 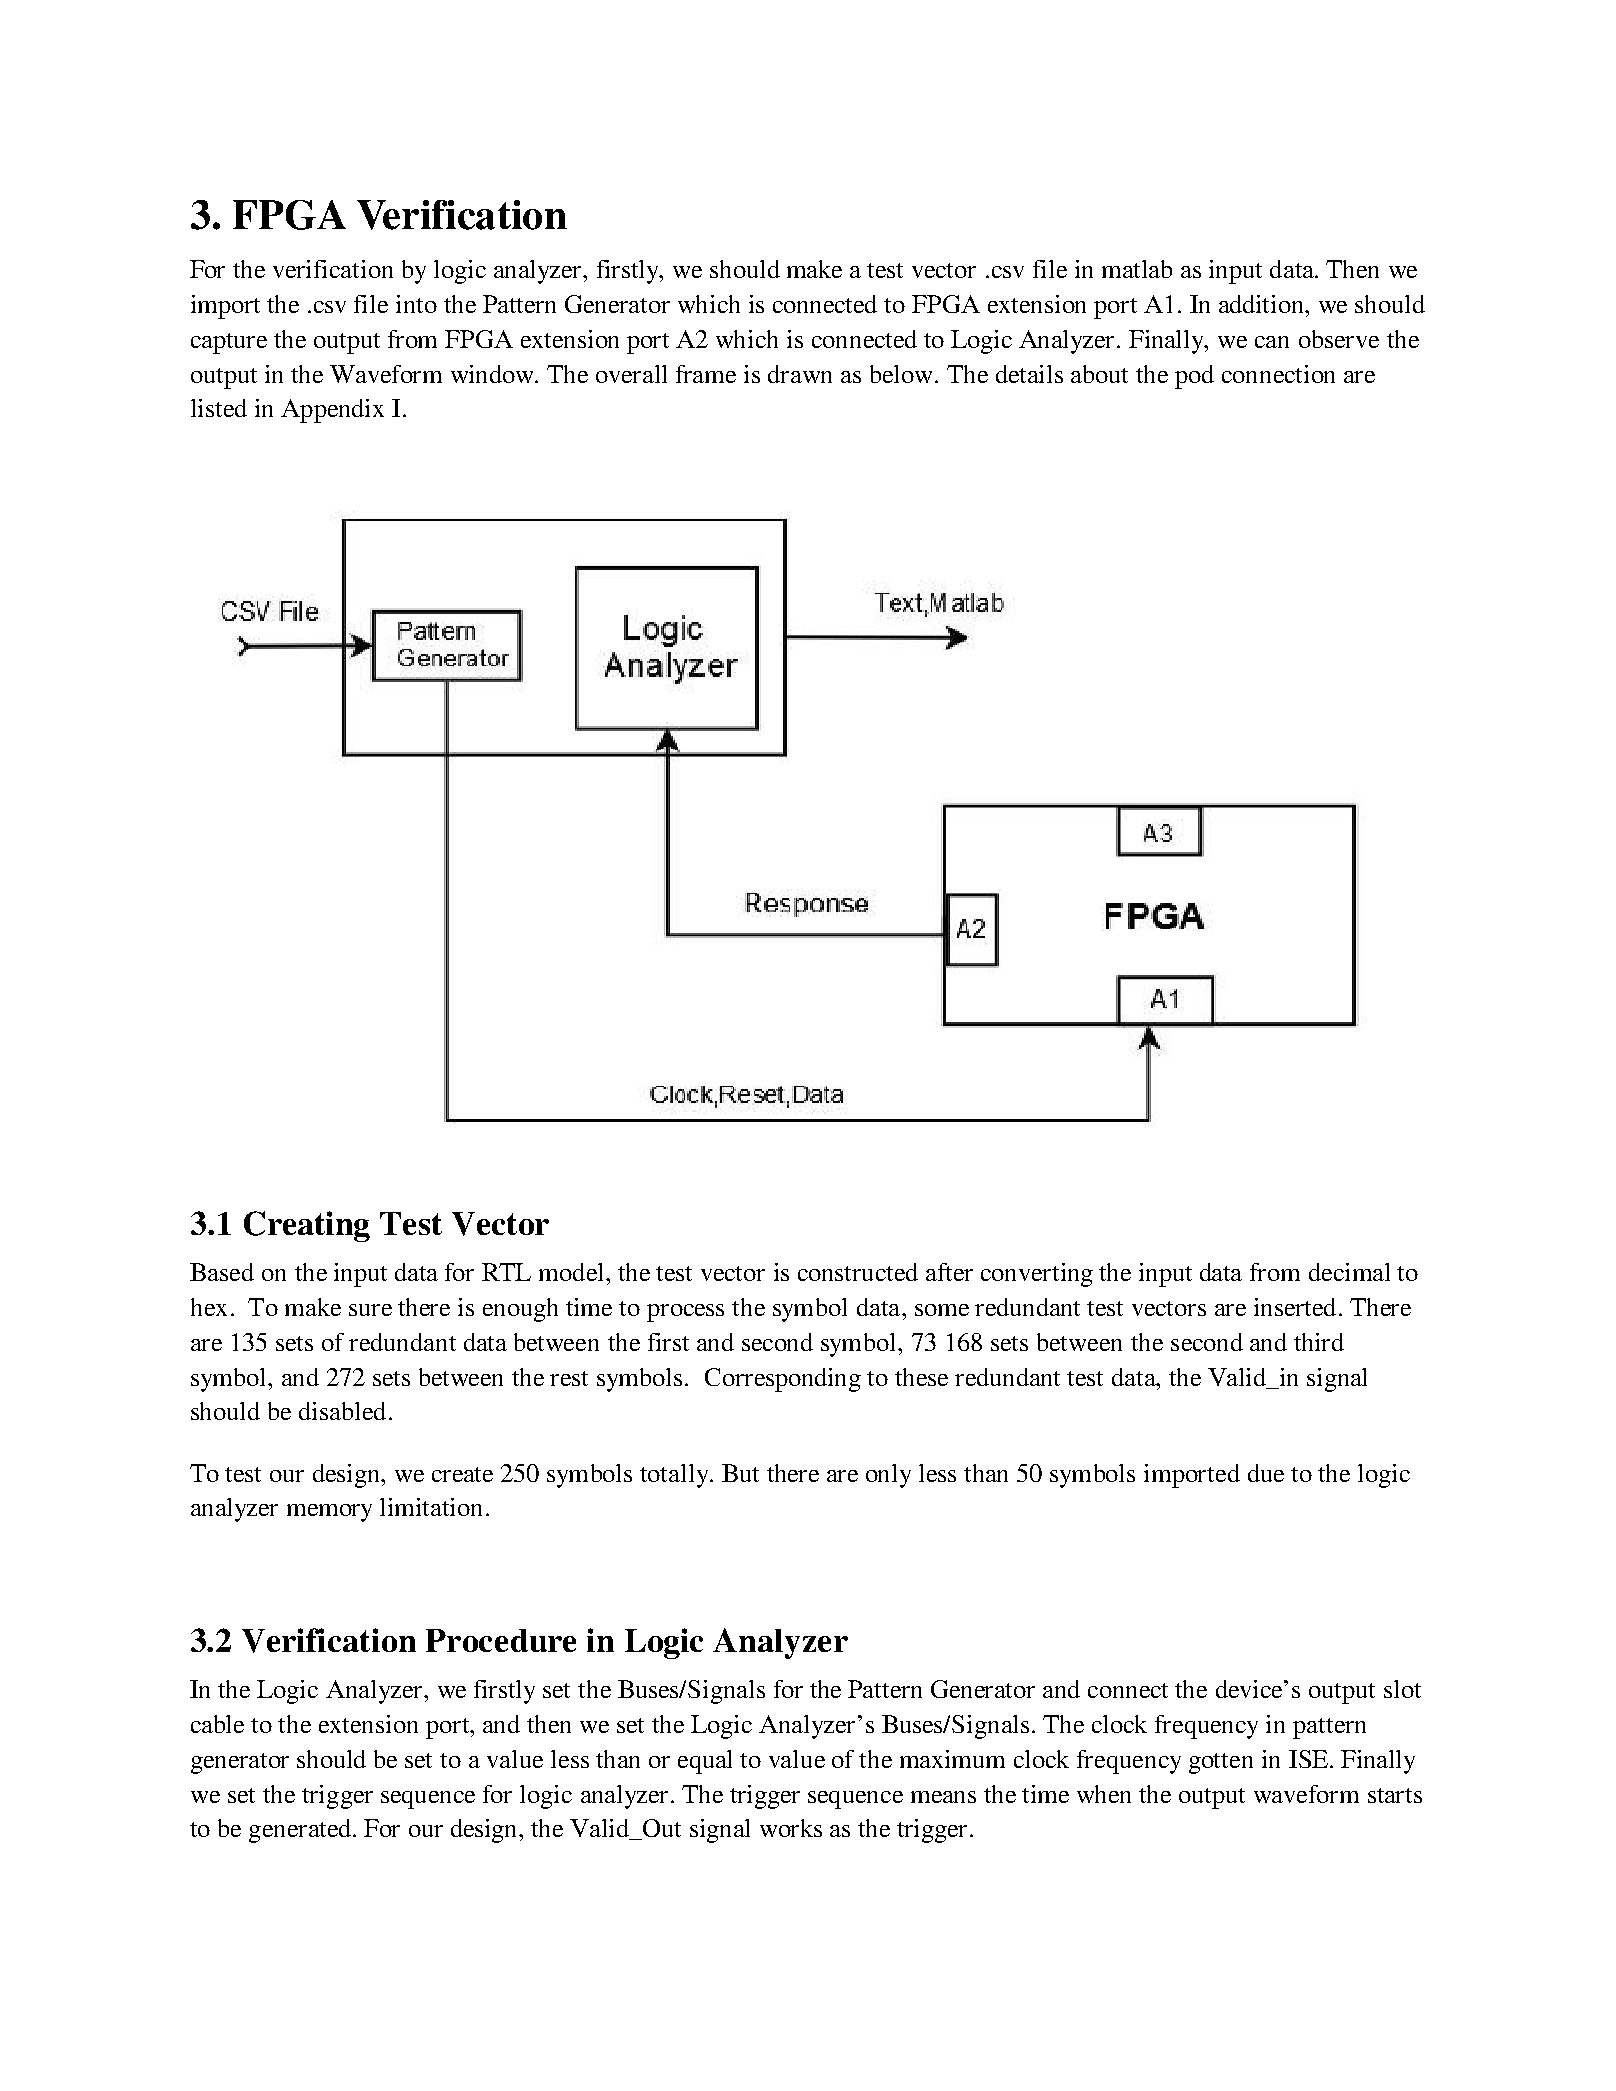 I want to click on works, so click(x=791, y=1828).
